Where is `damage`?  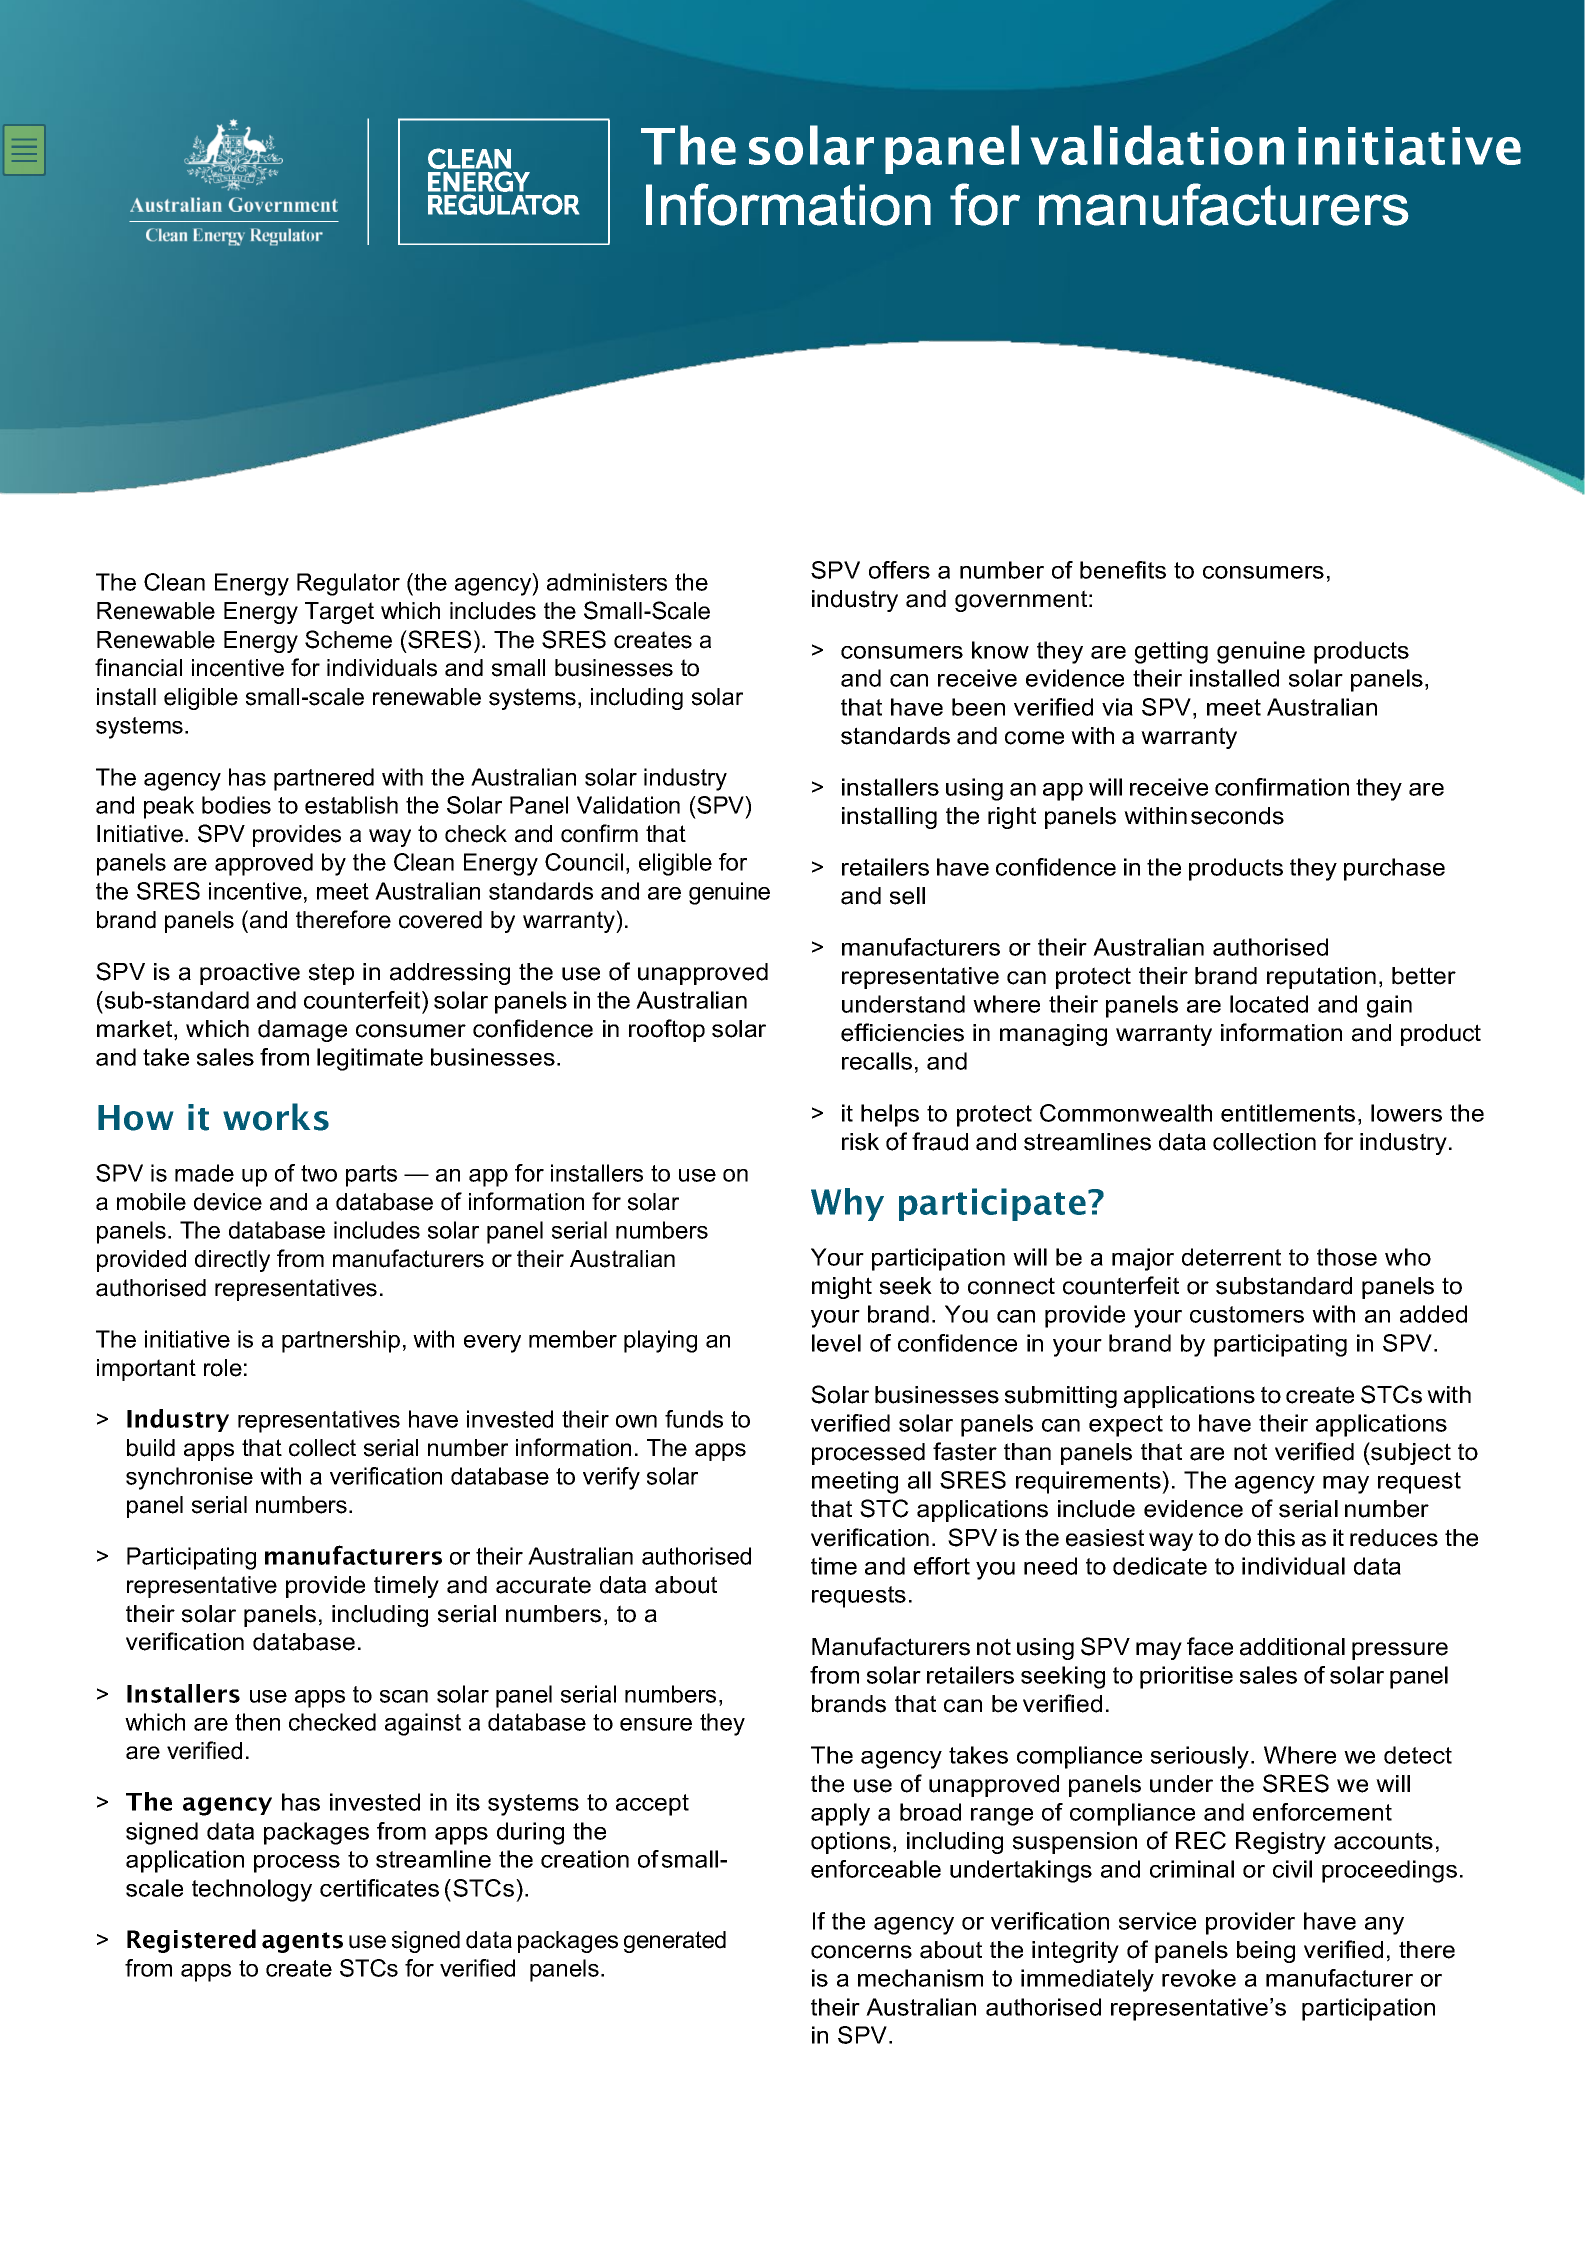 damage is located at coordinates (302, 1031).
